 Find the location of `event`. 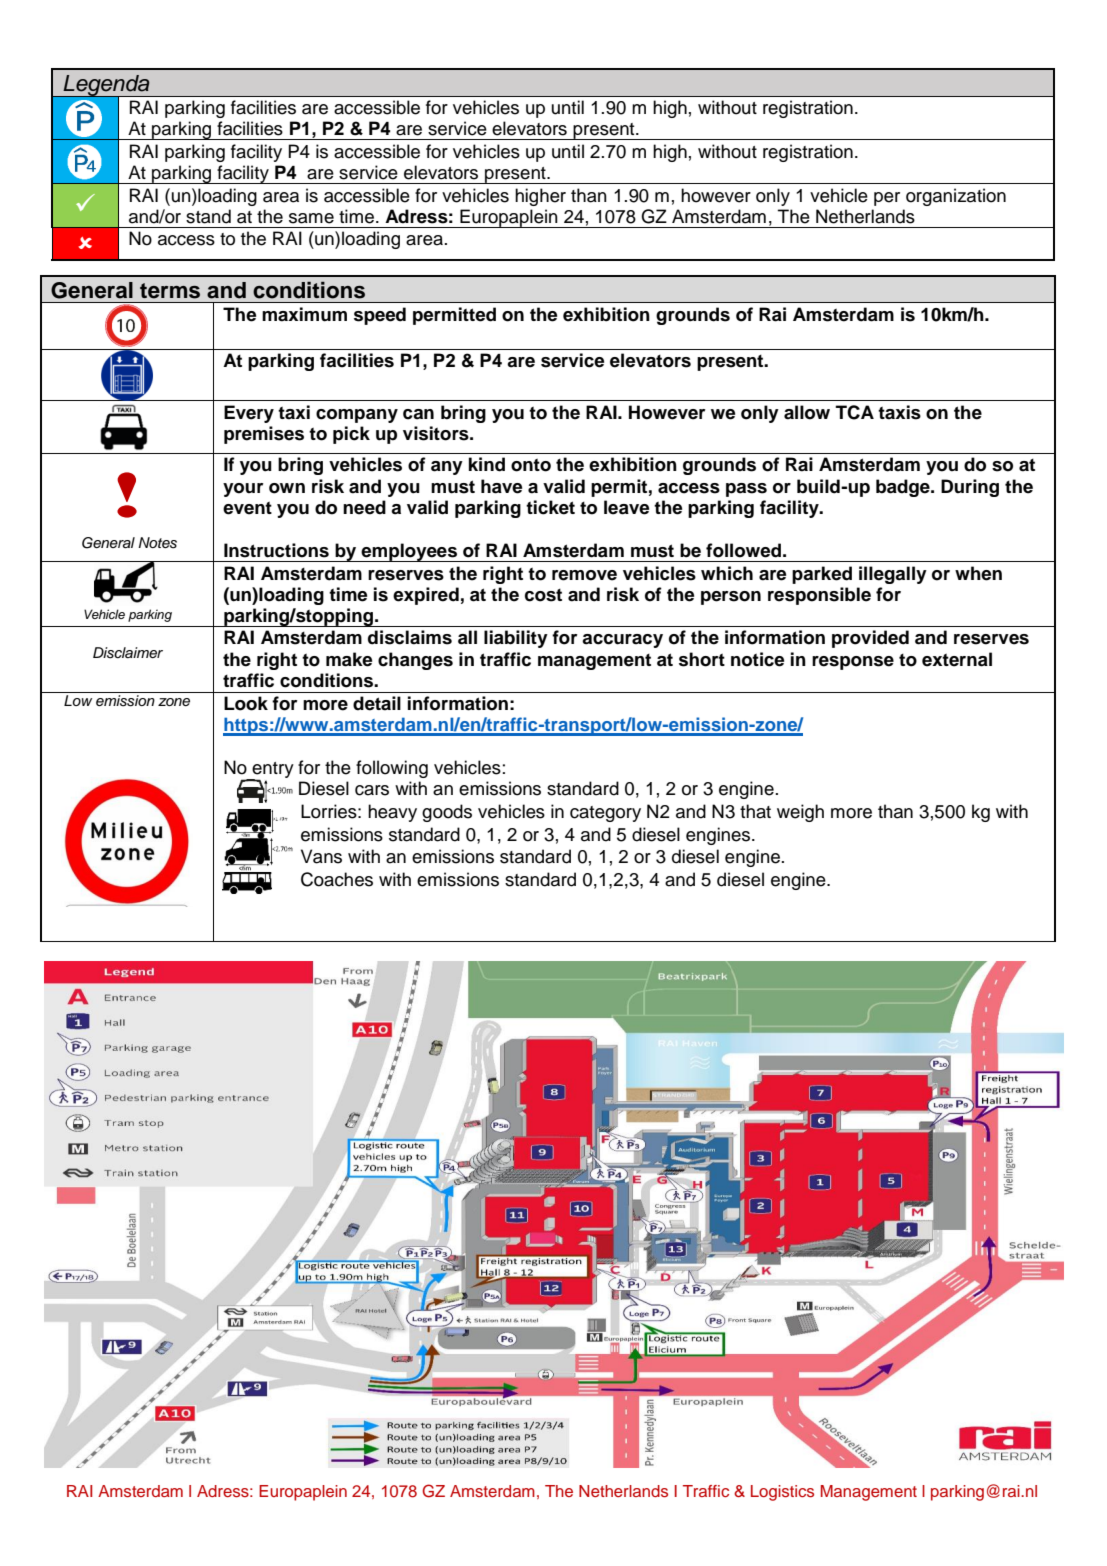

event is located at coordinates (247, 508).
